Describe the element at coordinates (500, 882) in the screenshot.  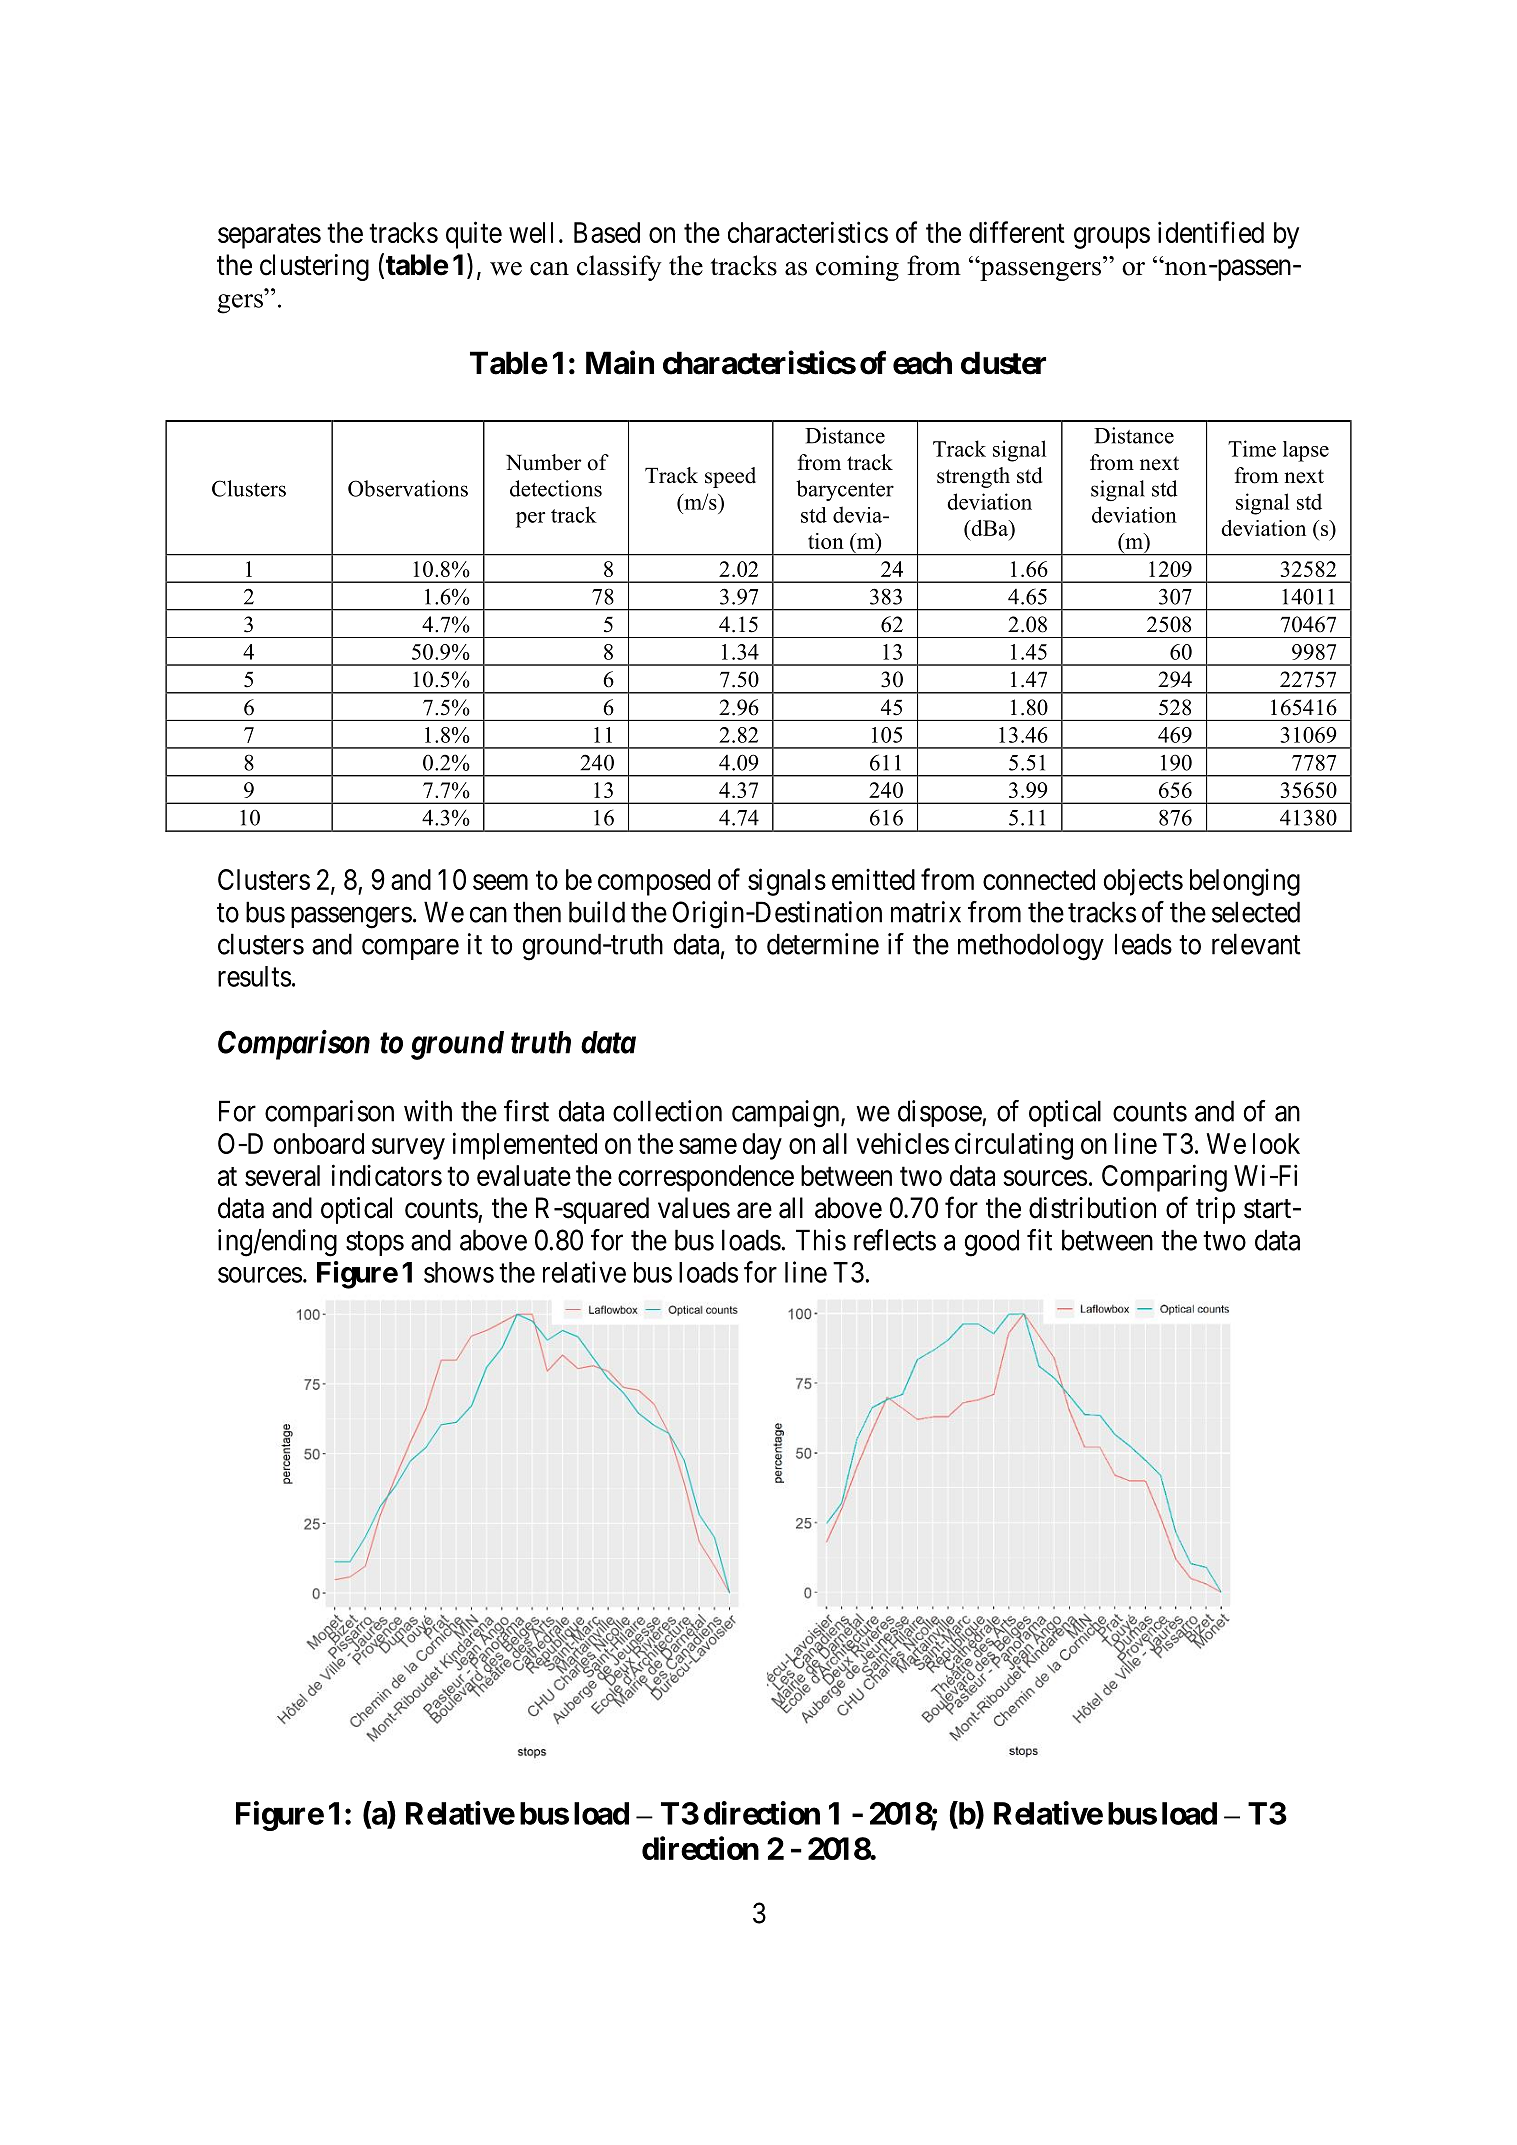
I see `seem` at that location.
